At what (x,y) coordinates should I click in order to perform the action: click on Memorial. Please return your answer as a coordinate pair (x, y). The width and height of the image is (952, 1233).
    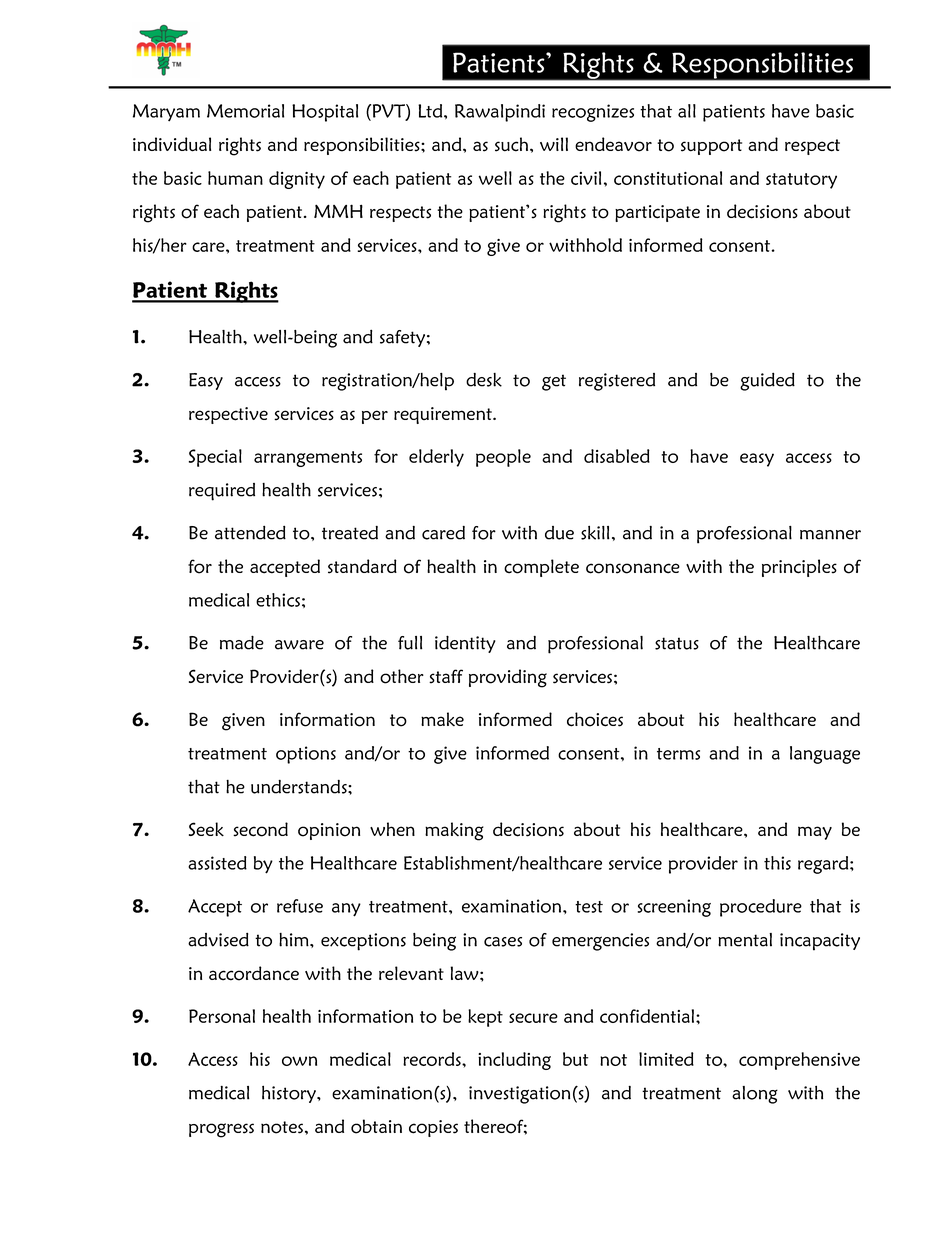
    Looking at the image, I should click on (245, 111).
